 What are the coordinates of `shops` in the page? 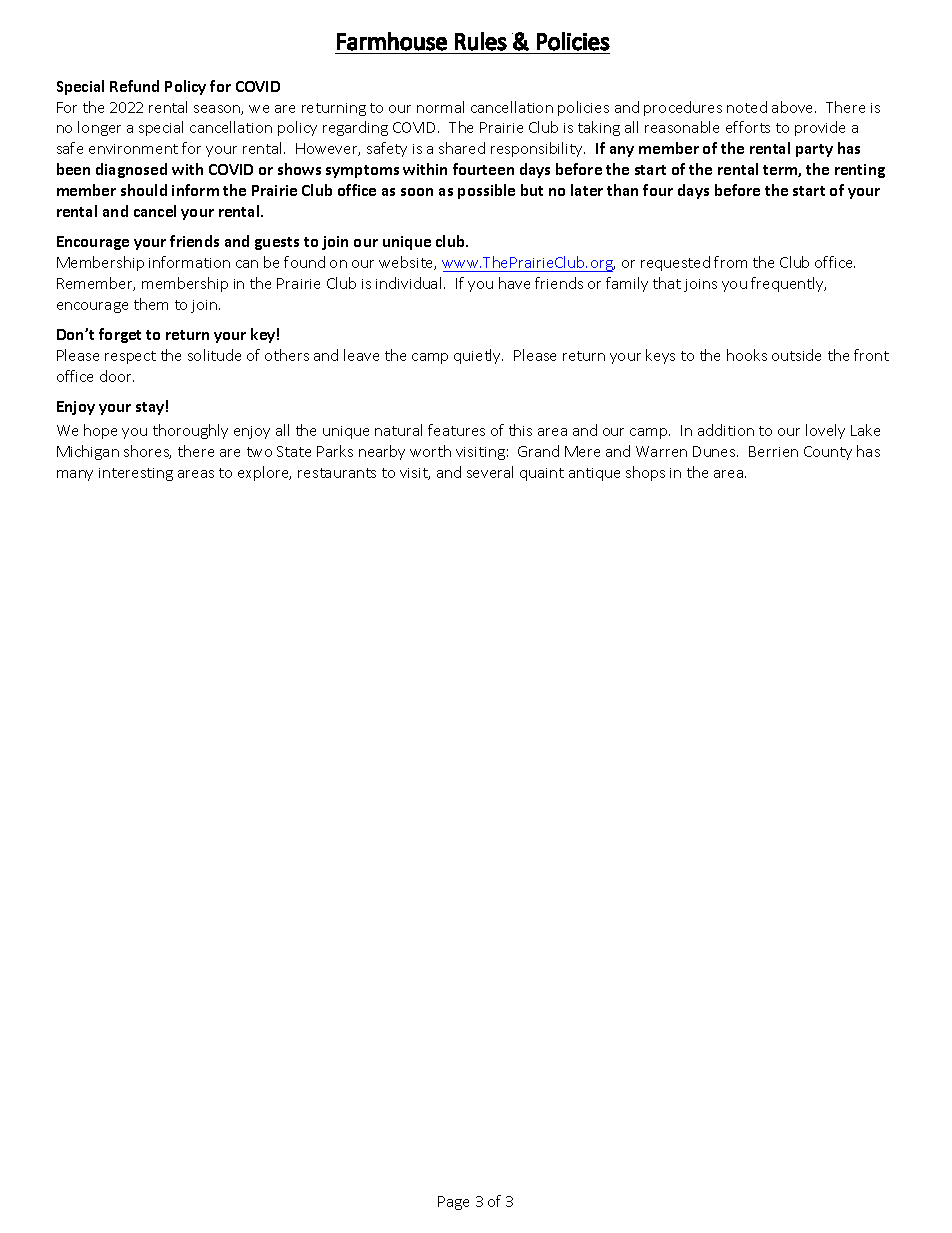 It's located at (645, 473).
